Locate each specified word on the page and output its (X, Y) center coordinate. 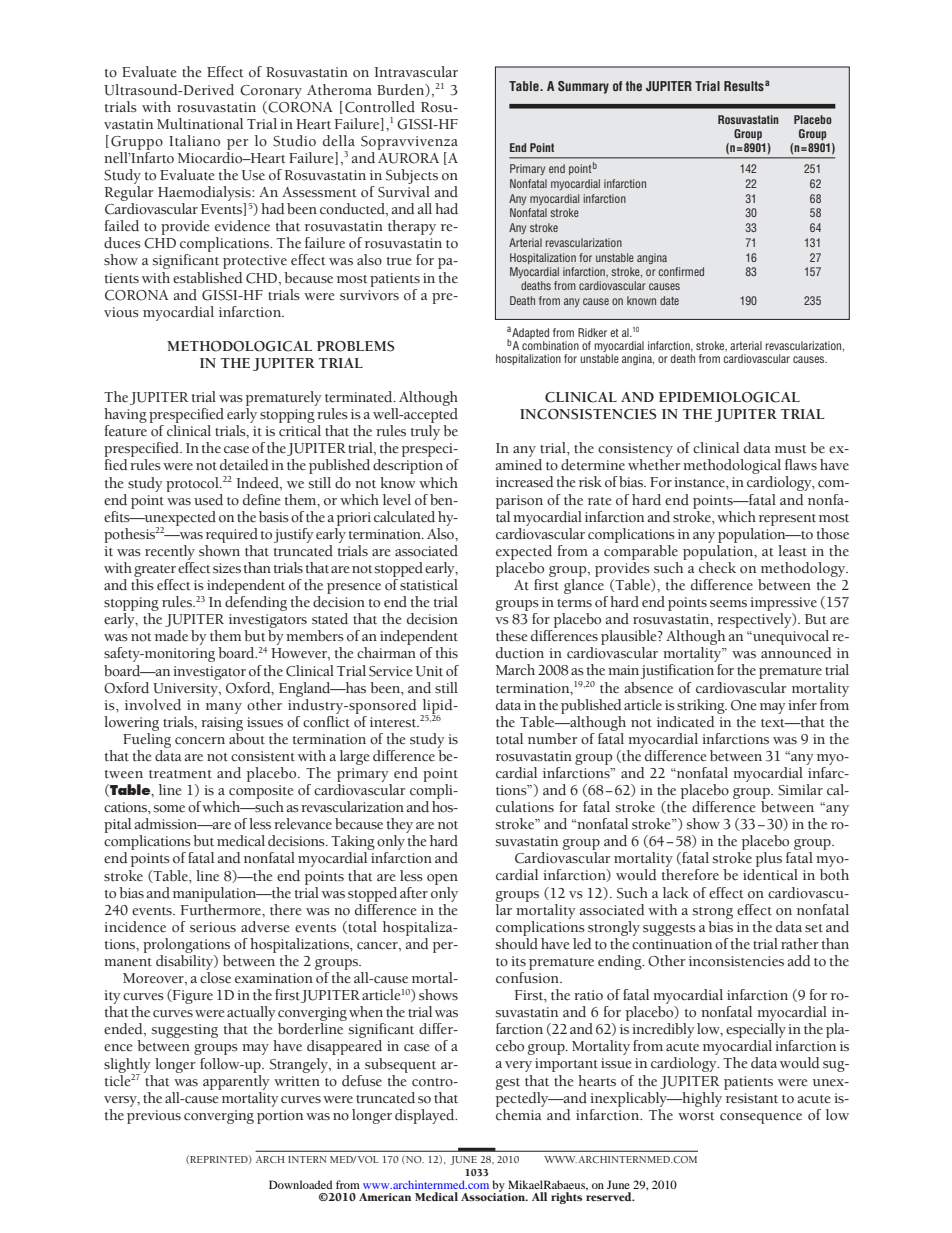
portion (280, 1117)
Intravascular (416, 72)
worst (696, 1116)
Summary (583, 87)
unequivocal (791, 639)
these (511, 636)
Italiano (194, 141)
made (171, 636)
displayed (426, 1116)
